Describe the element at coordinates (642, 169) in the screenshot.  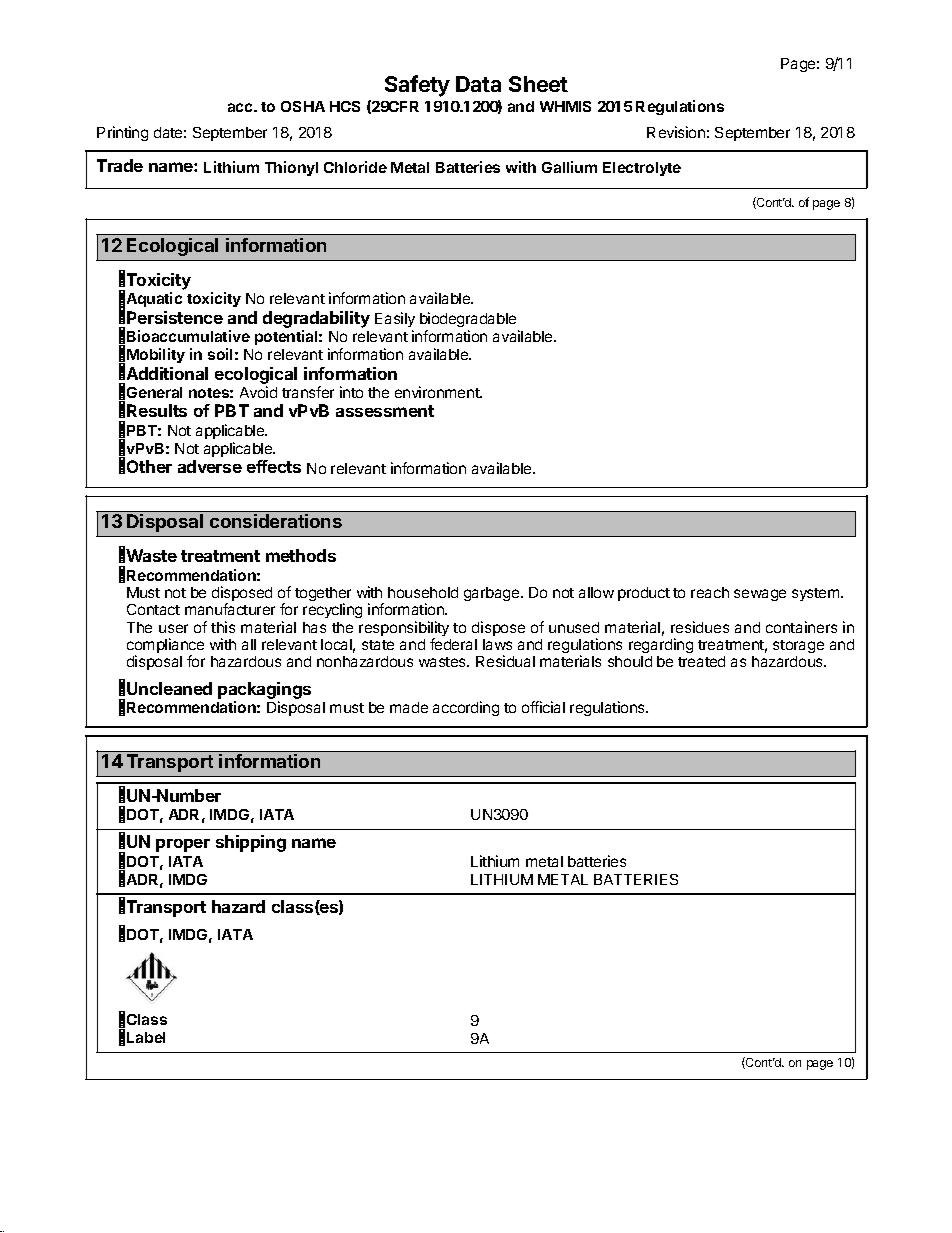
I see `Electrolyte` at that location.
